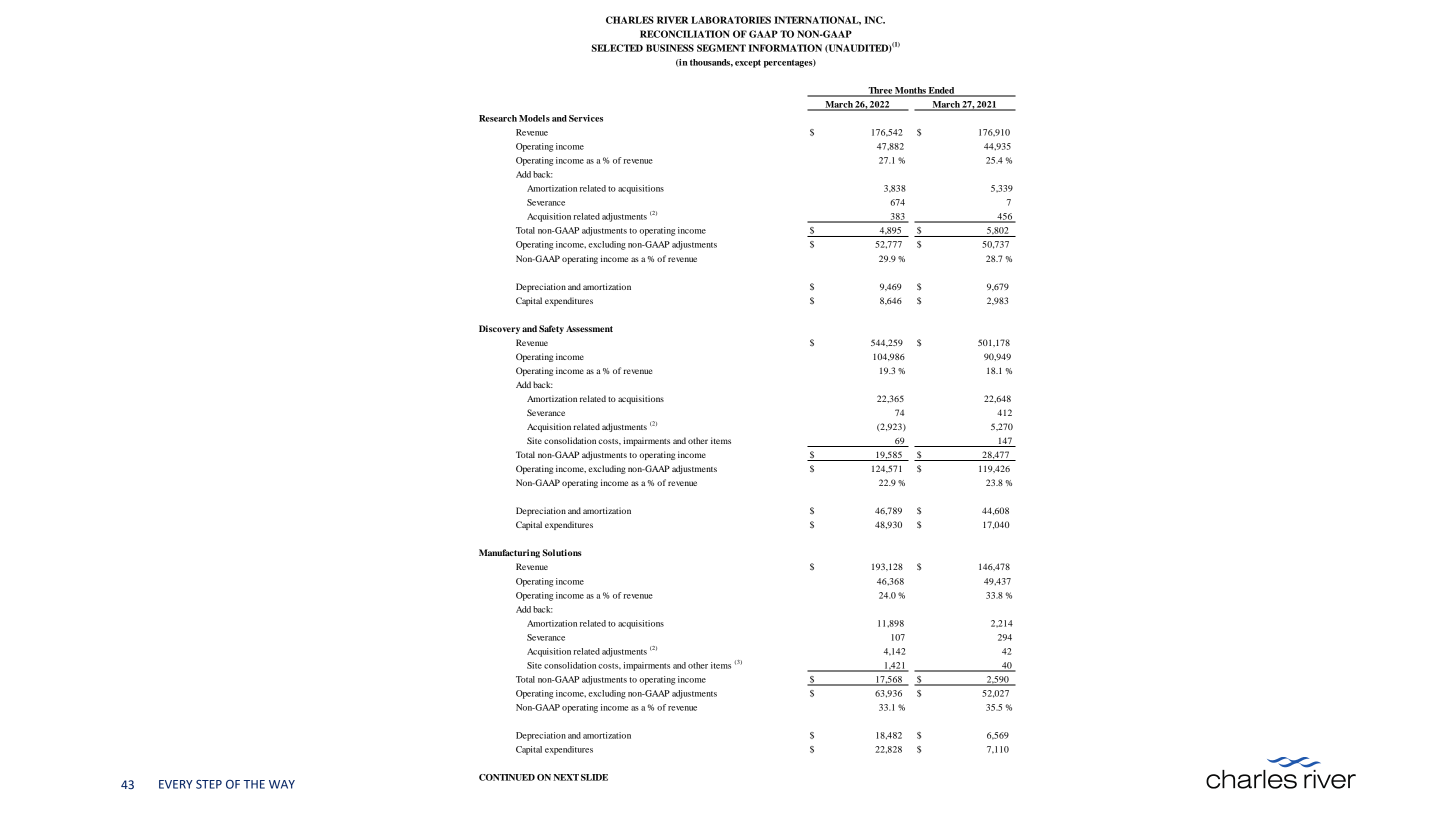 The height and width of the screenshot is (819, 1456). What do you see at coordinates (594, 777) in the screenshot?
I see `SLIDE` at bounding box center [594, 777].
